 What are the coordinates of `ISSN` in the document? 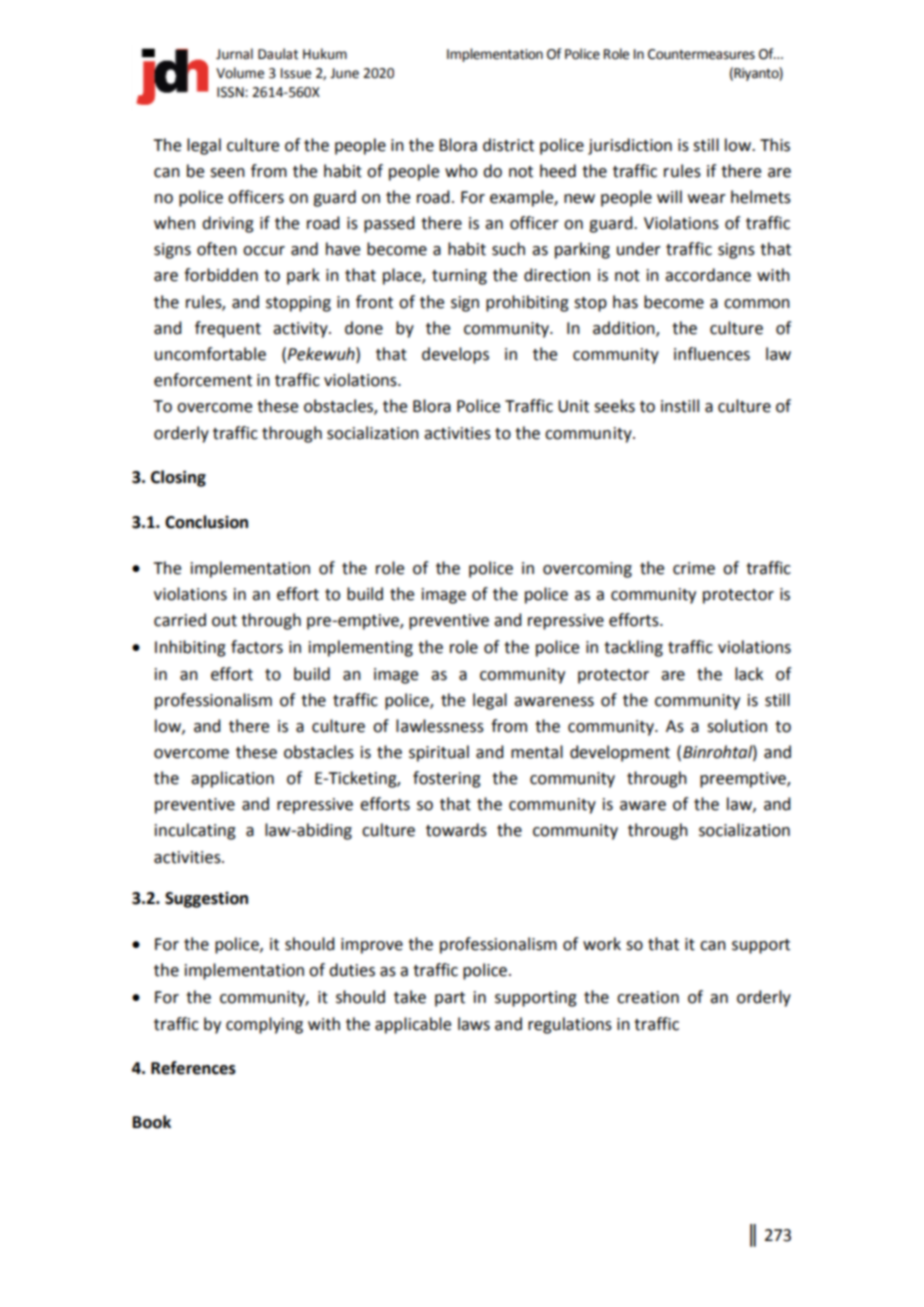 It's located at (231, 92).
